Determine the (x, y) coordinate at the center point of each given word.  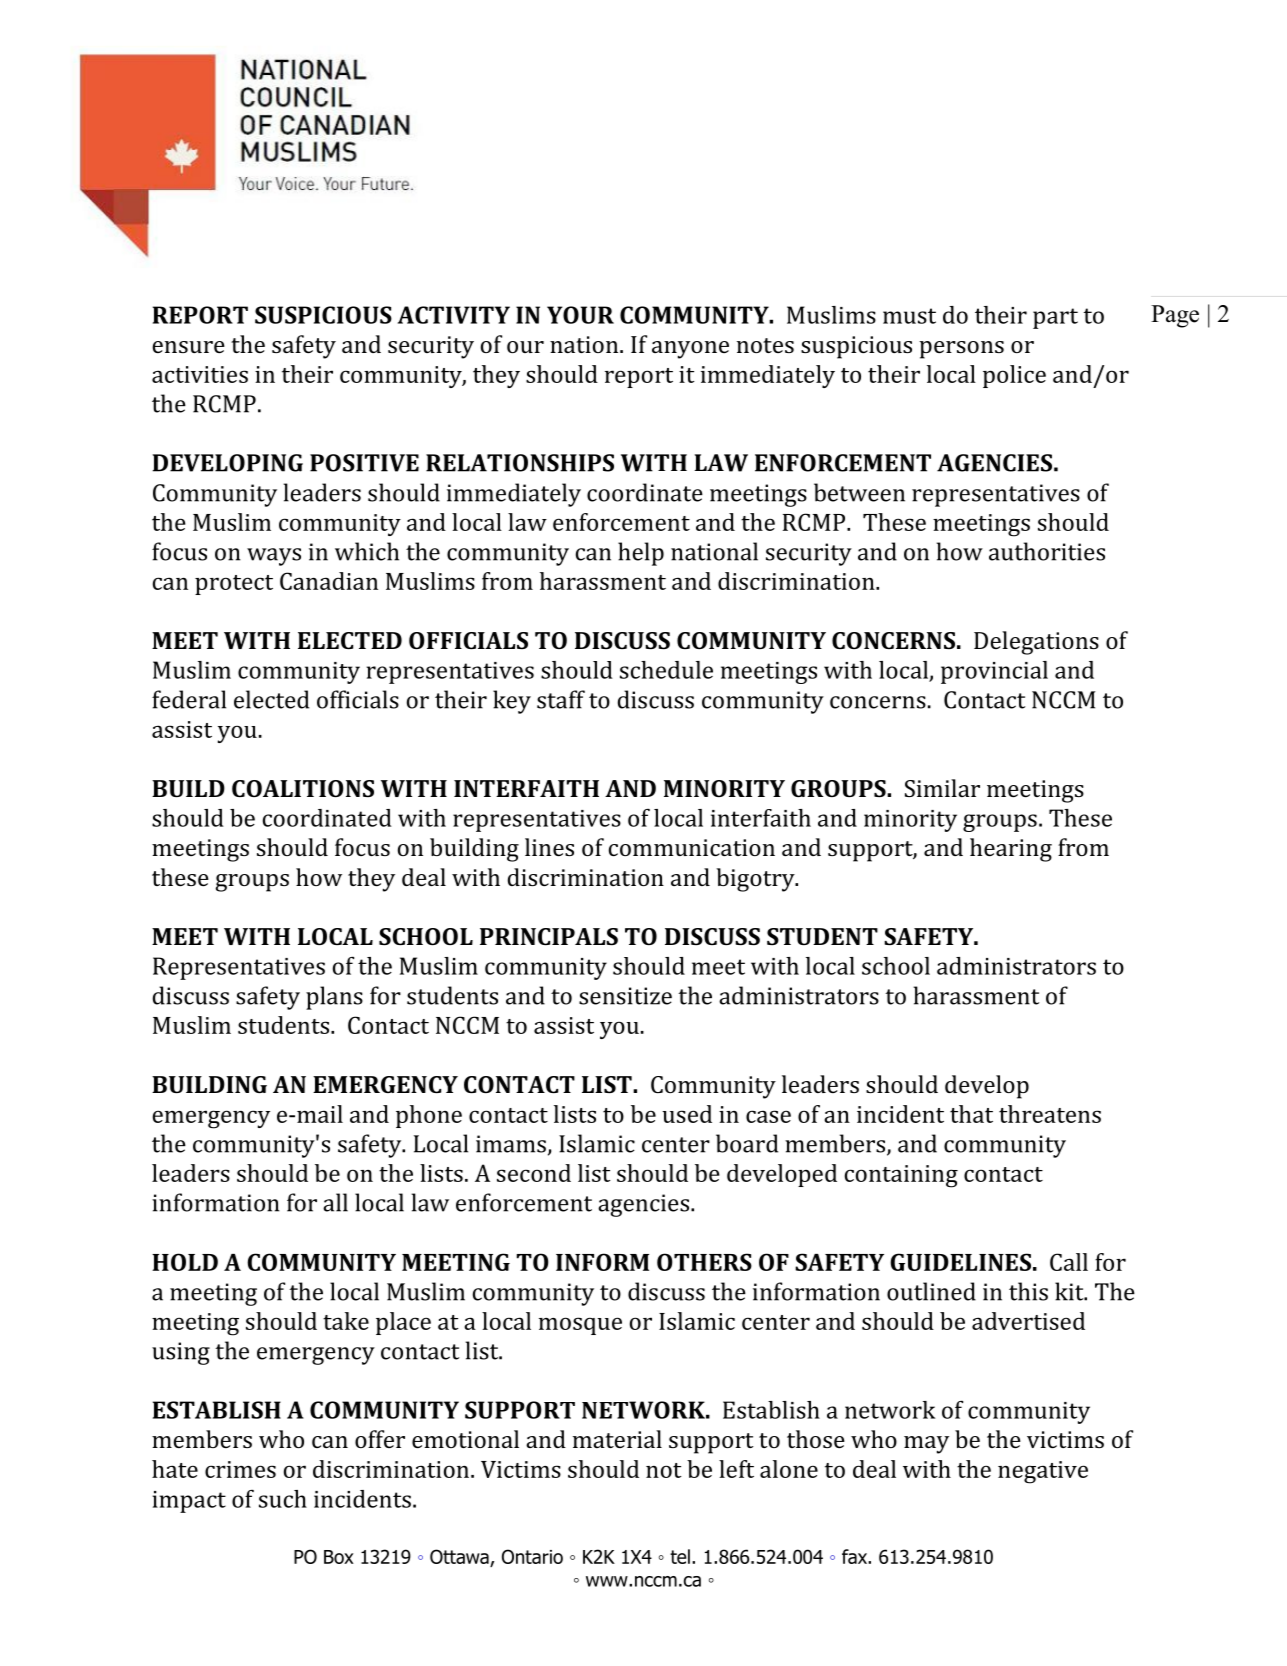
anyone (690, 350)
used (687, 1114)
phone (429, 1116)
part (1055, 318)
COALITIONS (303, 788)
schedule (666, 670)
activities (200, 374)
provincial (994, 672)
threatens (1050, 1114)
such (283, 1499)
